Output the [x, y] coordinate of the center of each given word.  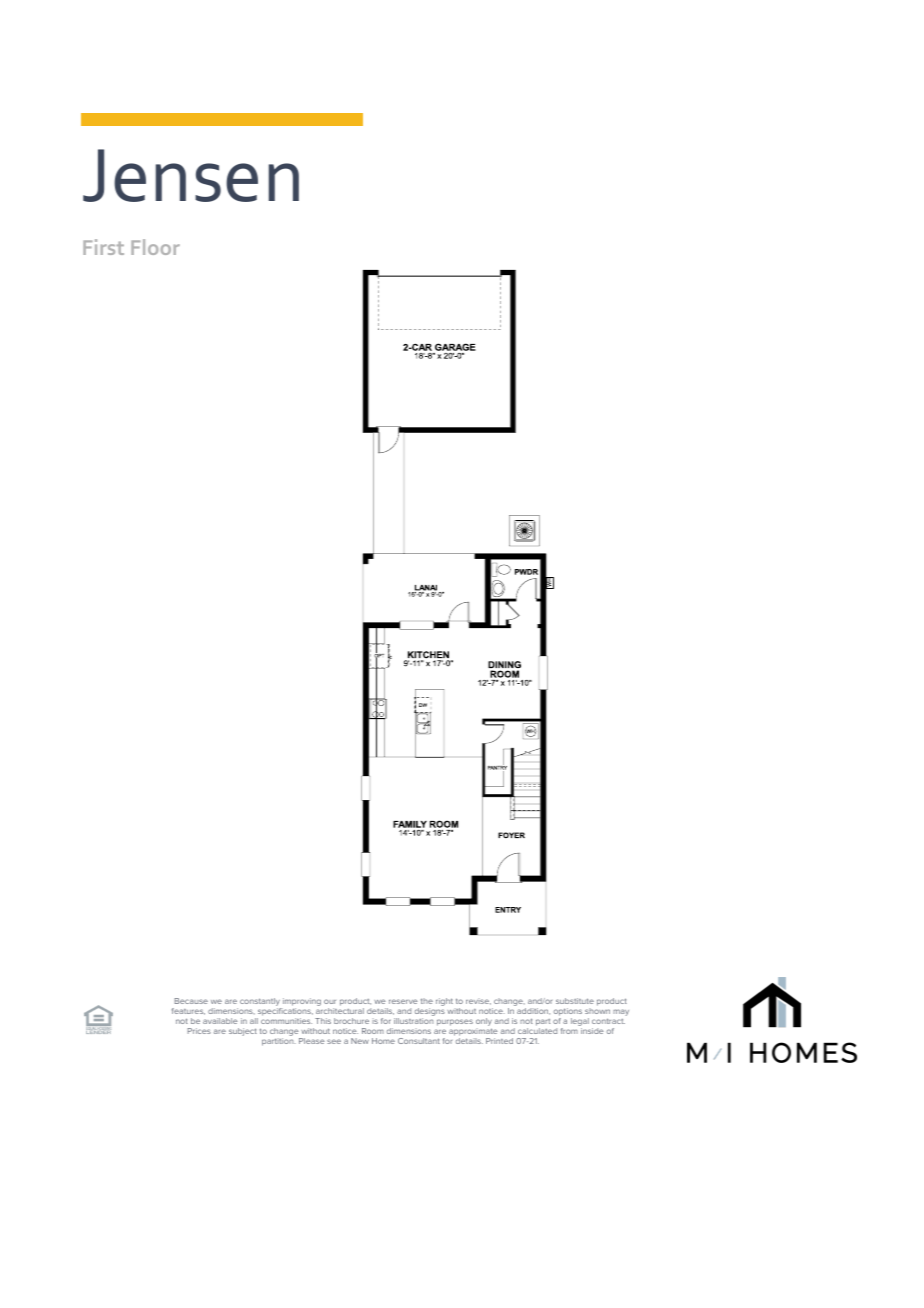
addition [533, 1011]
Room [373, 1031]
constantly [261, 1003]
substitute [575, 1001]
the [427, 1001]
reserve [403, 1001]
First [103, 247]
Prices [199, 1031]
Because [191, 1001]
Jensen [191, 175]
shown [597, 1011]
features [188, 1011]
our [330, 1001]
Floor [155, 247]
